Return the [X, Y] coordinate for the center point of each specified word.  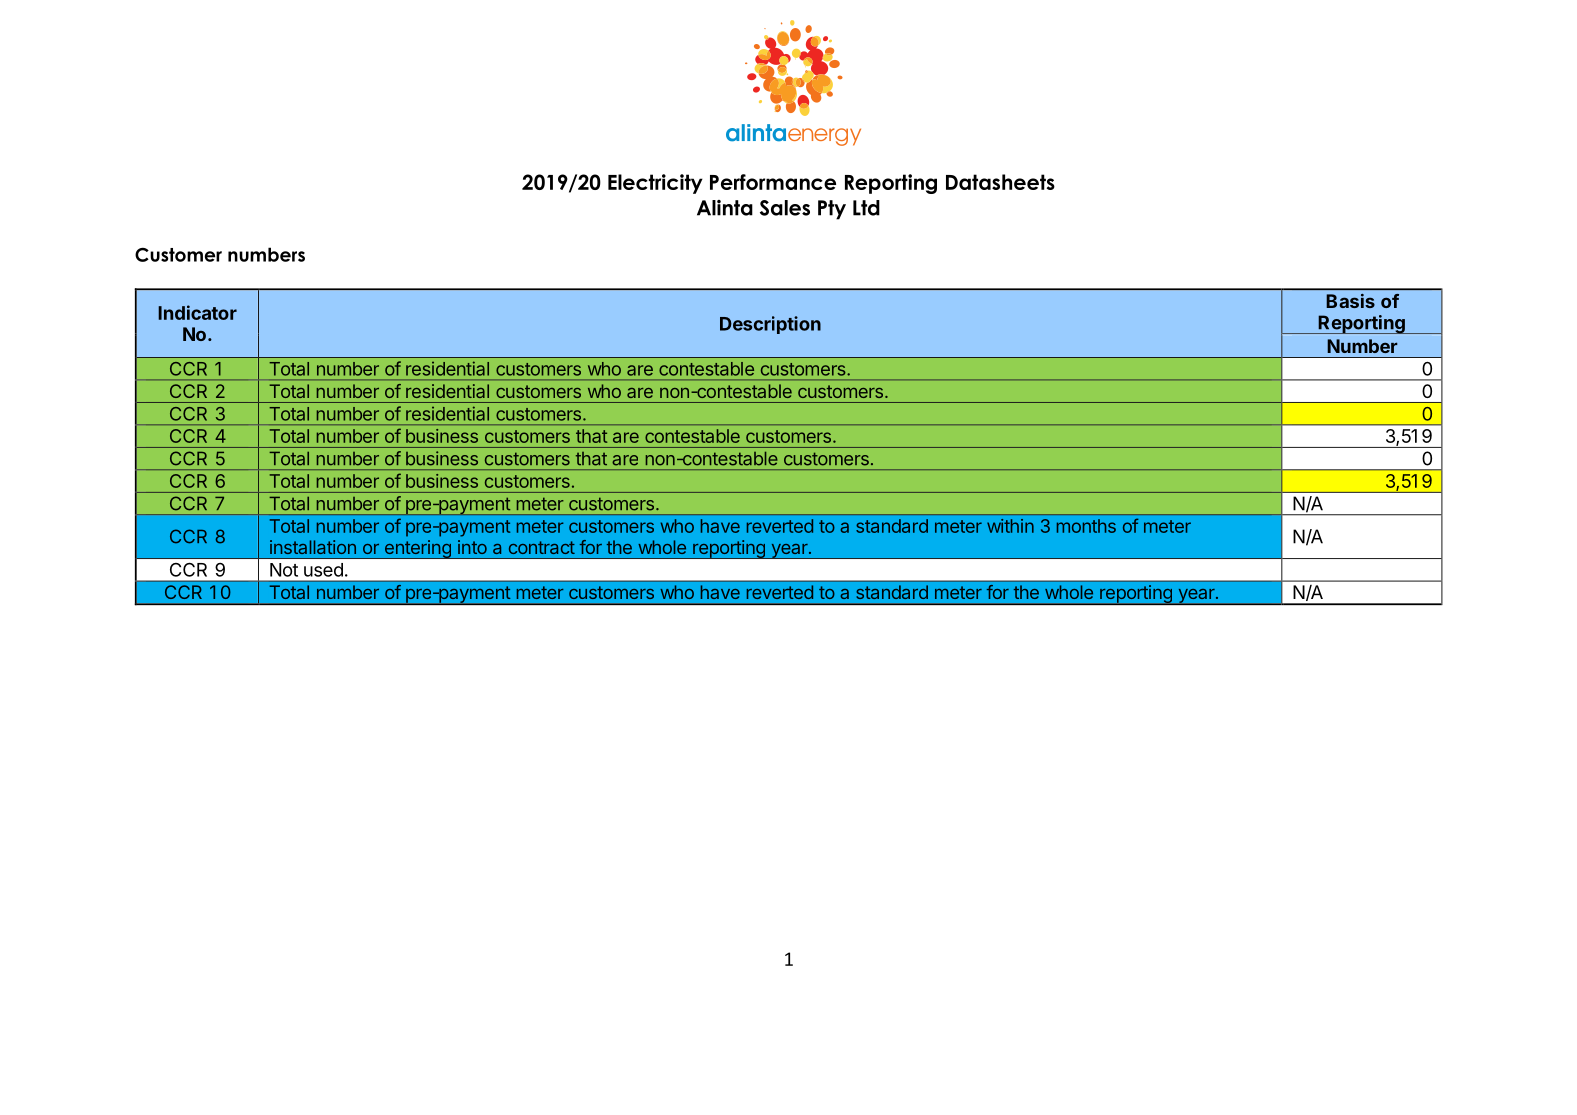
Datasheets [1000, 182]
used [323, 570]
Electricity [655, 184]
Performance [773, 182]
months [1086, 526]
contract [542, 547]
